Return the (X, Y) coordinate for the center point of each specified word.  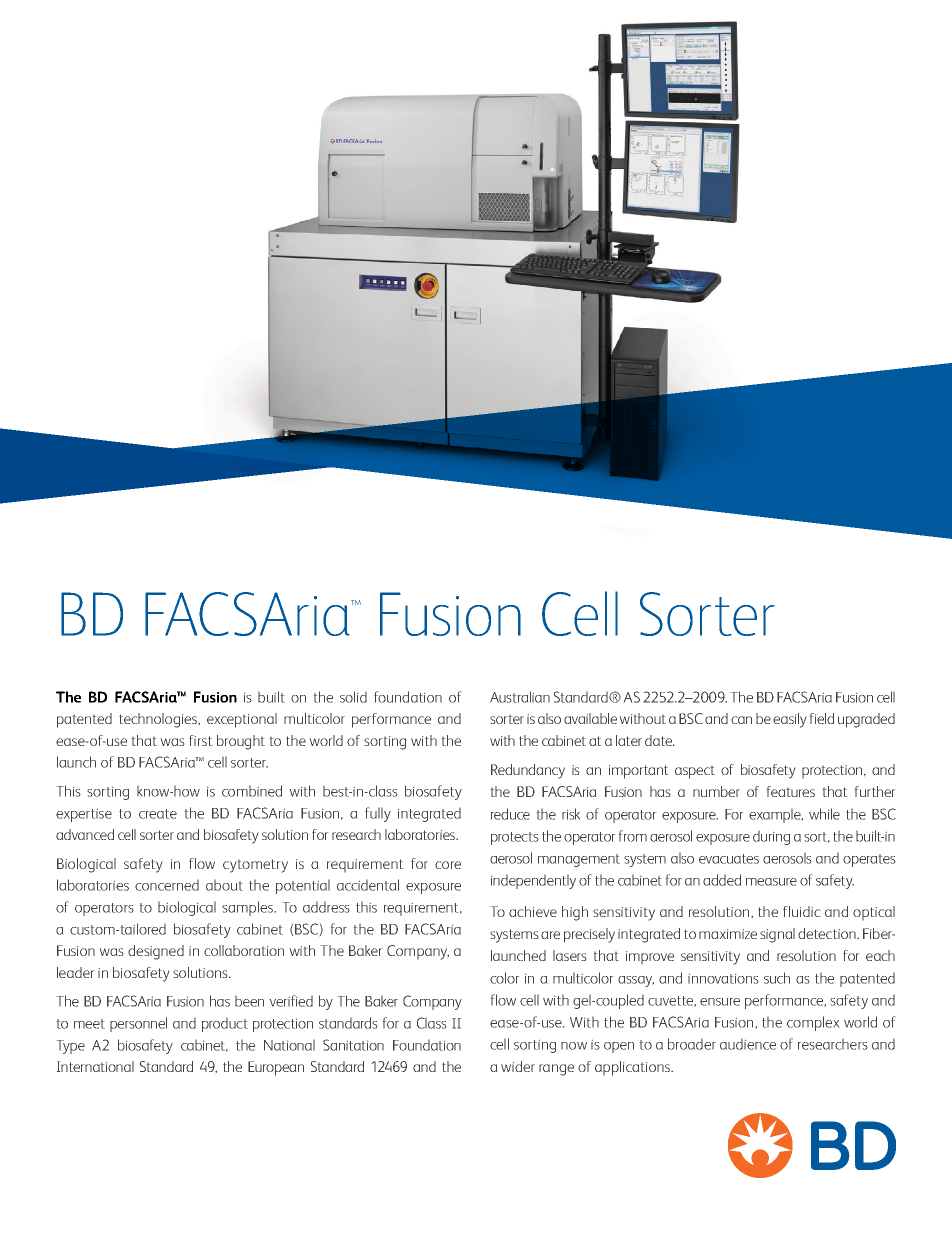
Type (71, 1047)
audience (748, 1044)
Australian (520, 697)
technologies (159, 720)
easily (789, 720)
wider (518, 1066)
